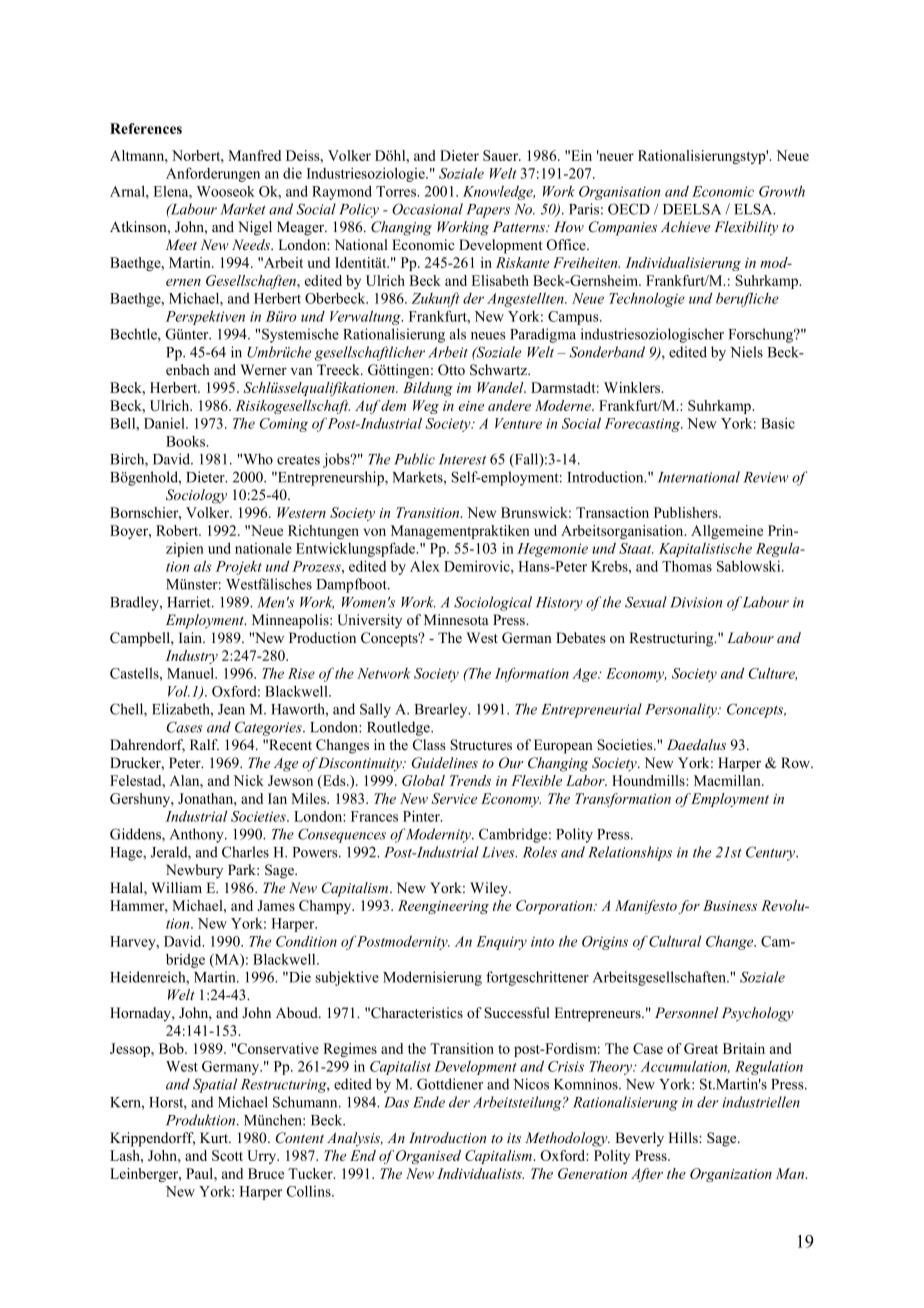 Image resolution: width=924 pixels, height=1308 pixels. Describe the element at coordinates (414, 459) in the screenshot. I see `Public` at that location.
